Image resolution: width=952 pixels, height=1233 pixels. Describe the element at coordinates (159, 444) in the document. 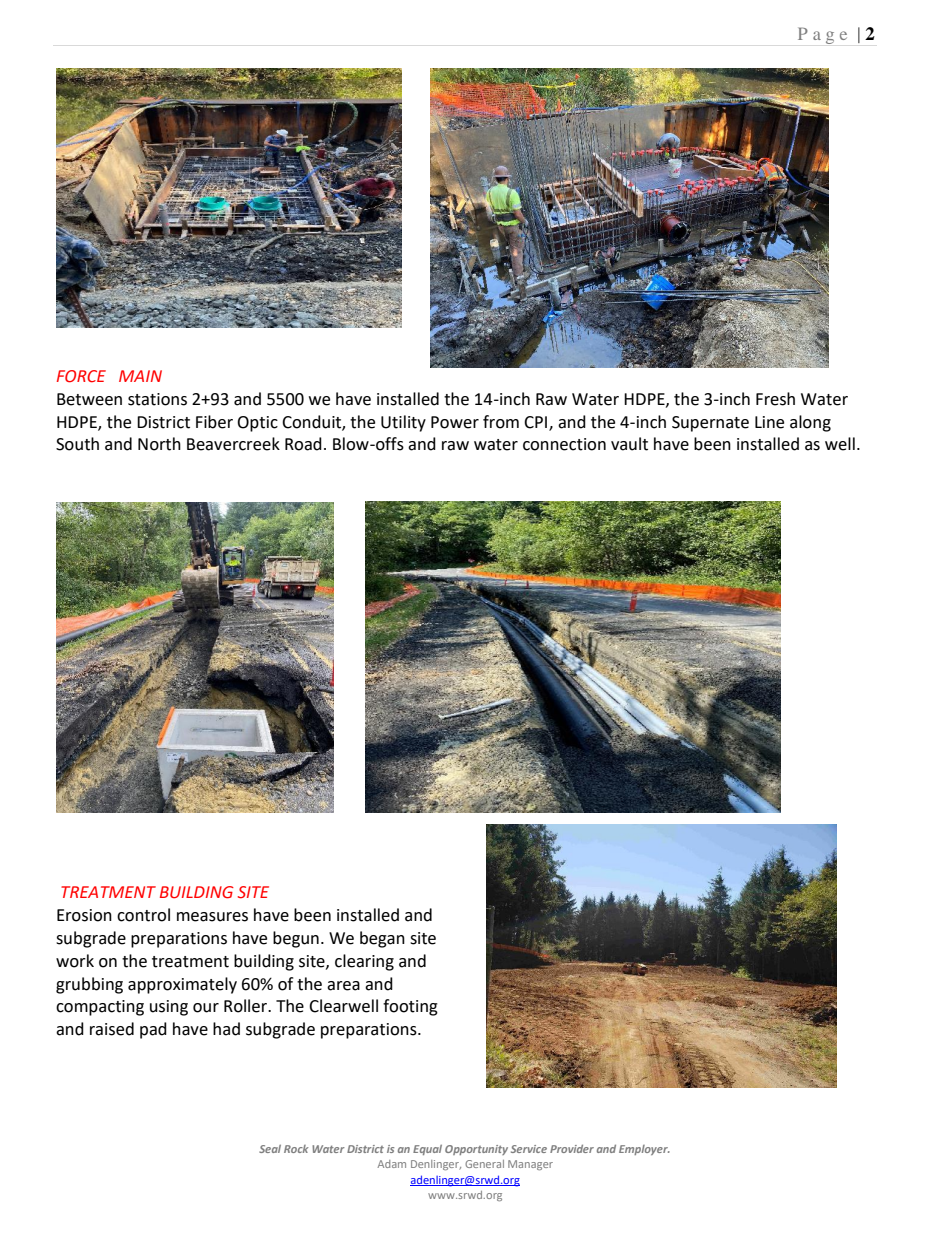

I see `North` at that location.
